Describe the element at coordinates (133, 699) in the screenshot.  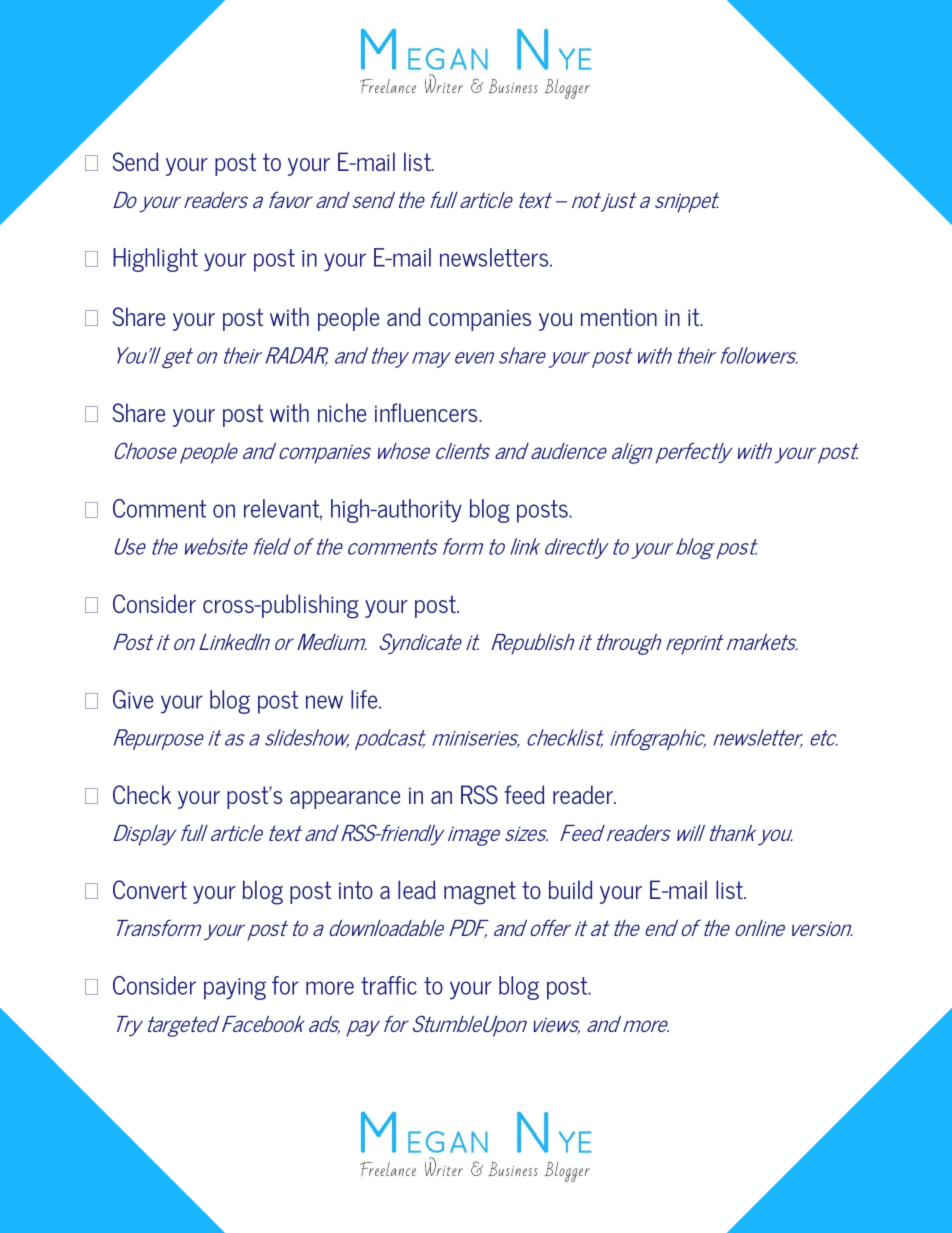
I see `Give` at that location.
